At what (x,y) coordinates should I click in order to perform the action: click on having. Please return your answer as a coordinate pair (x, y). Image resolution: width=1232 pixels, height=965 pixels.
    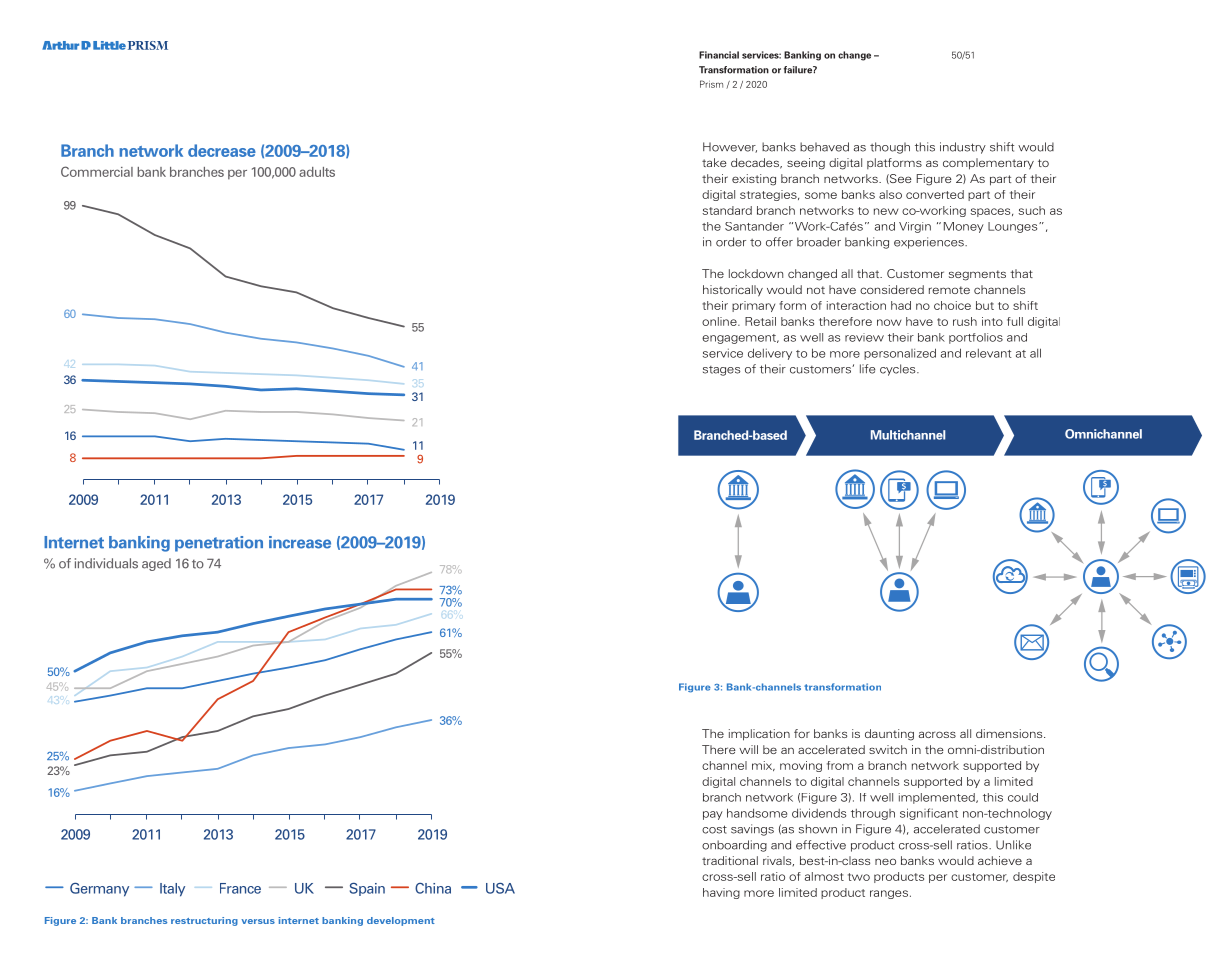
    Looking at the image, I should click on (721, 893).
